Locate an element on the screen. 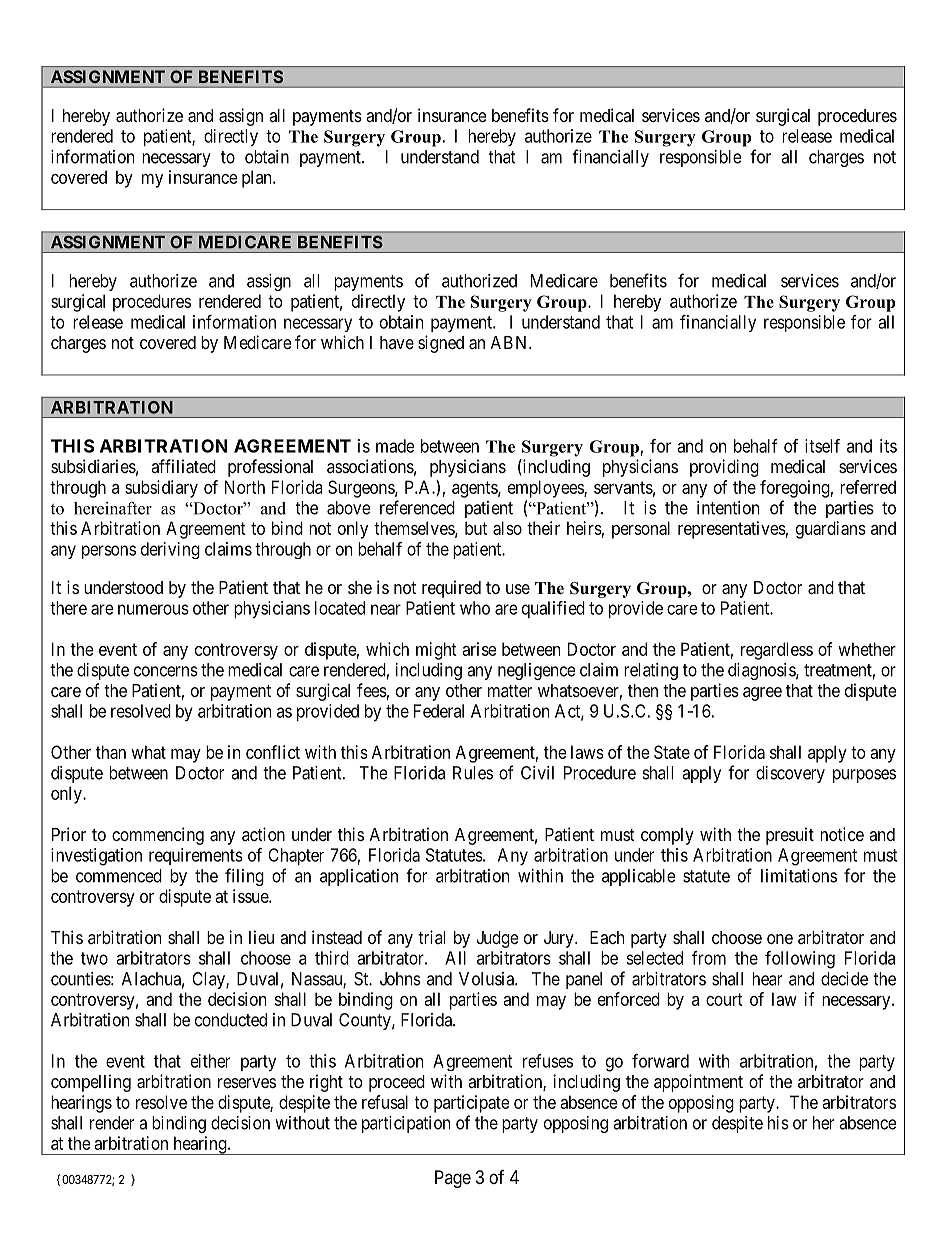 The width and height of the screenshot is (952, 1233). affiliated is located at coordinates (183, 466).
